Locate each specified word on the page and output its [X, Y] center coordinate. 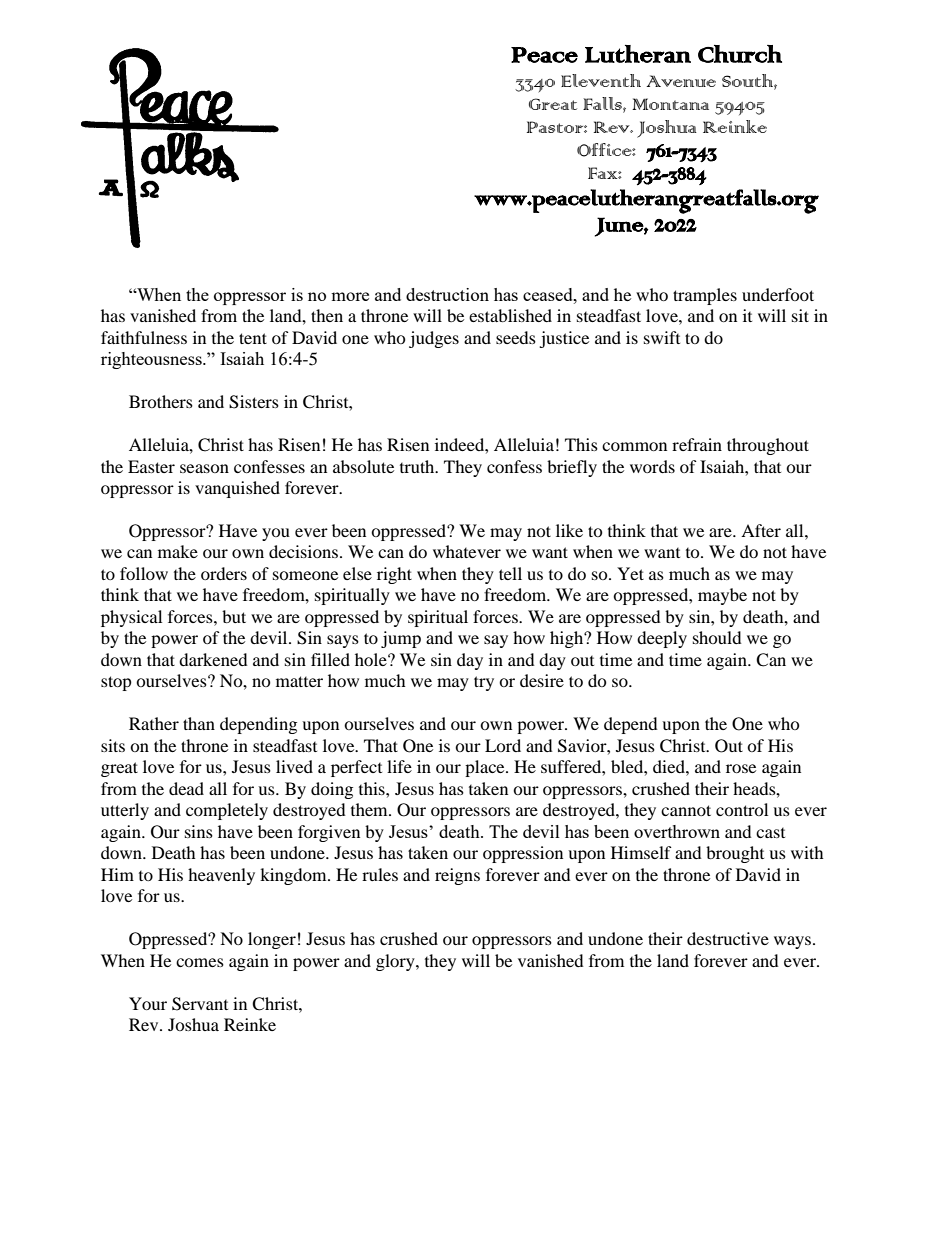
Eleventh [601, 80]
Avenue [681, 81]
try [484, 683]
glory [396, 962]
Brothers [161, 401]
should [717, 637]
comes [200, 962]
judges [434, 339]
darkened [213, 659]
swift [662, 337]
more [350, 296]
